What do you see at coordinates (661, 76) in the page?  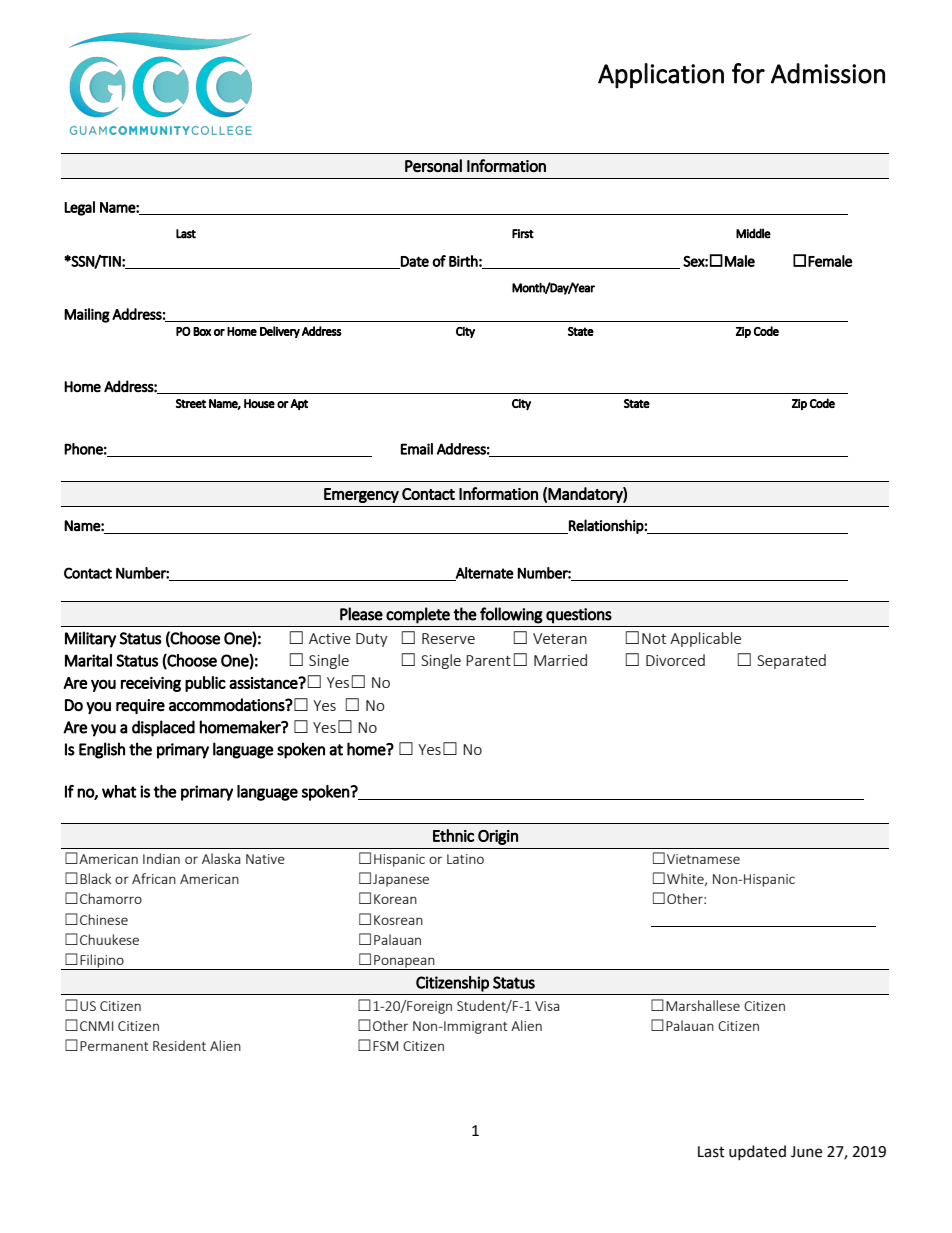 I see `Application` at bounding box center [661, 76].
